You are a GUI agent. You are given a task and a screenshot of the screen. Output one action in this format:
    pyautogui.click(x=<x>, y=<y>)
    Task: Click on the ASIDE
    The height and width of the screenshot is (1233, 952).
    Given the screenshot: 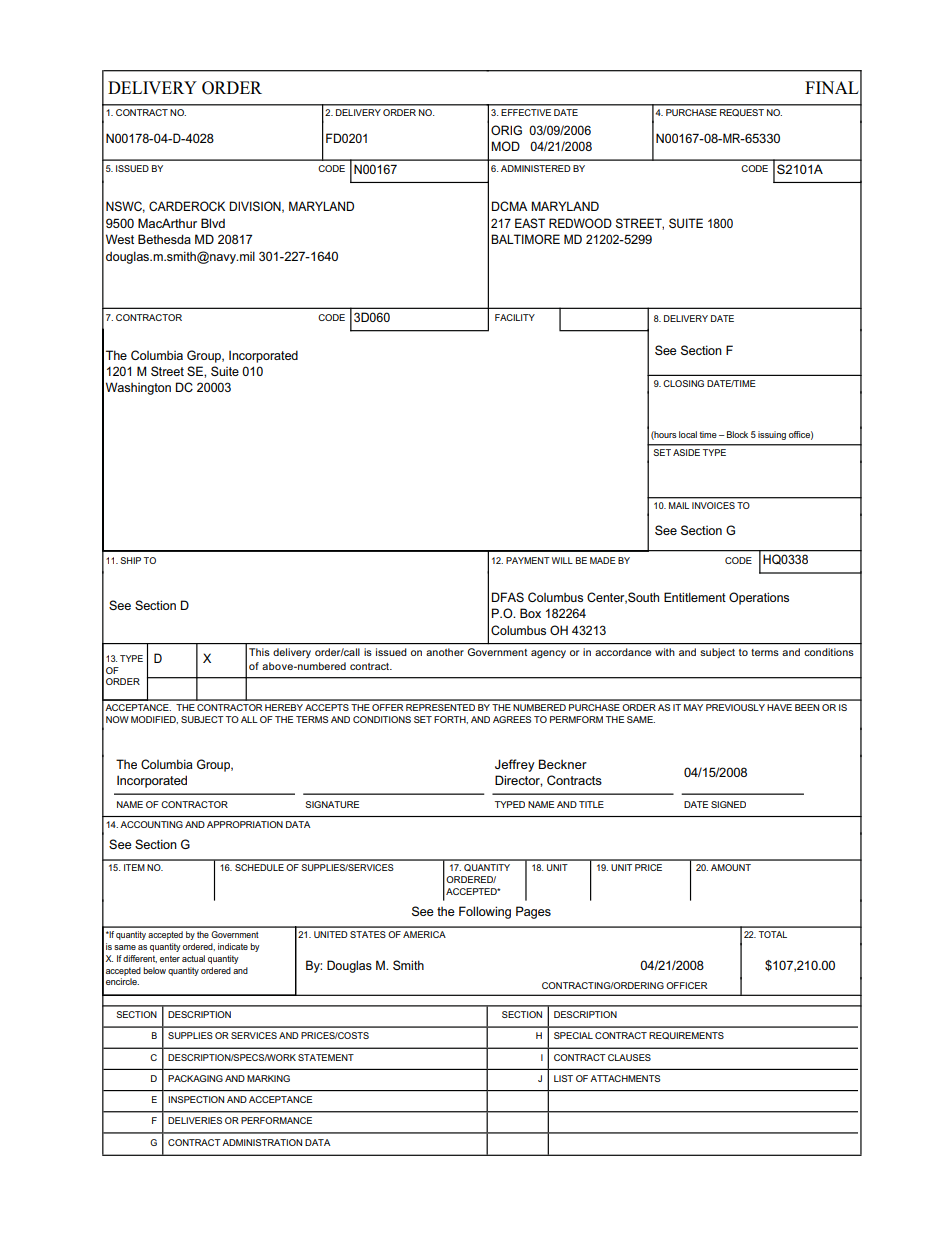 What is the action you would take?
    pyautogui.click(x=686, y=452)
